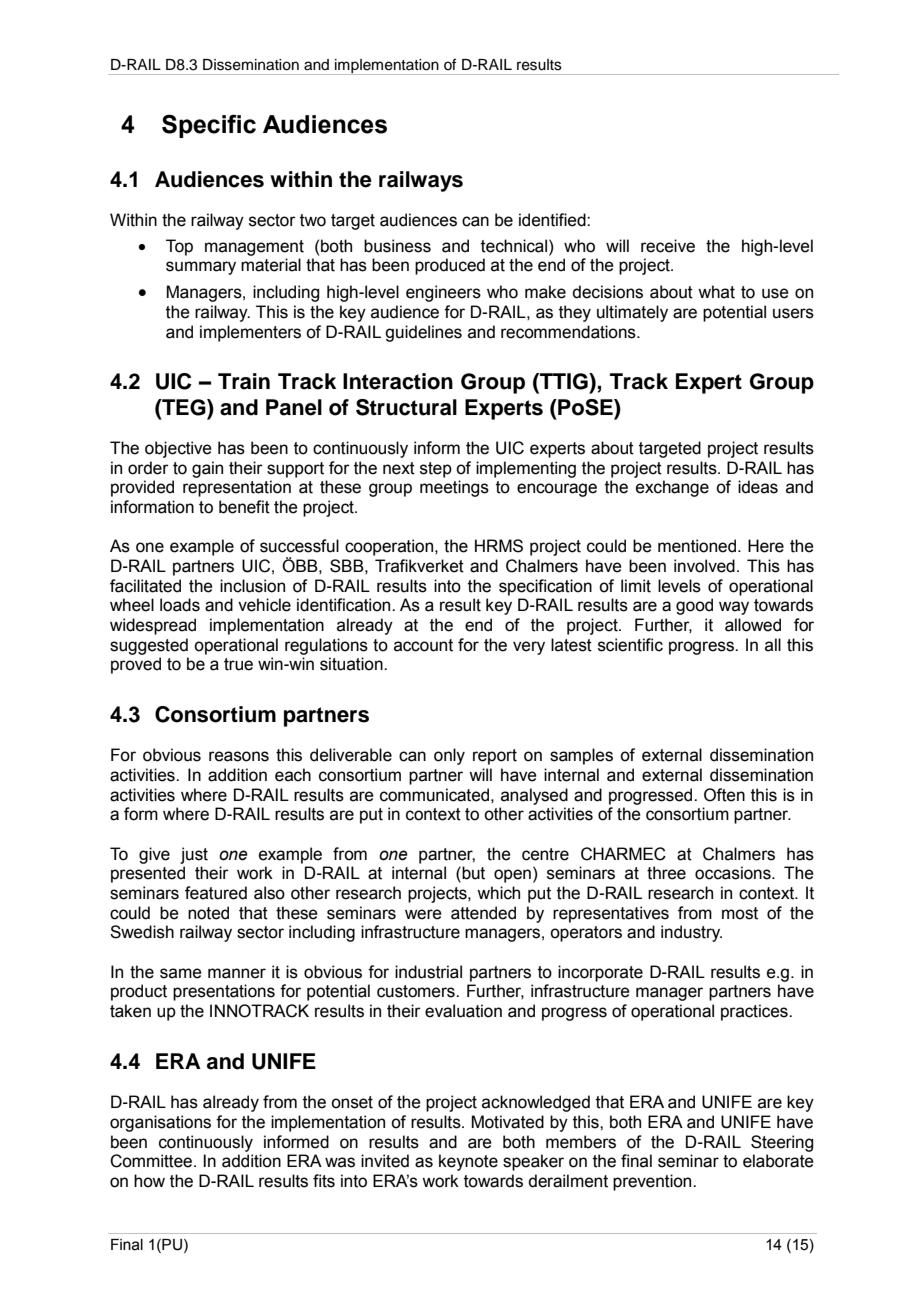 This page has height=1308, width=924. I want to click on summary, so click(201, 268).
